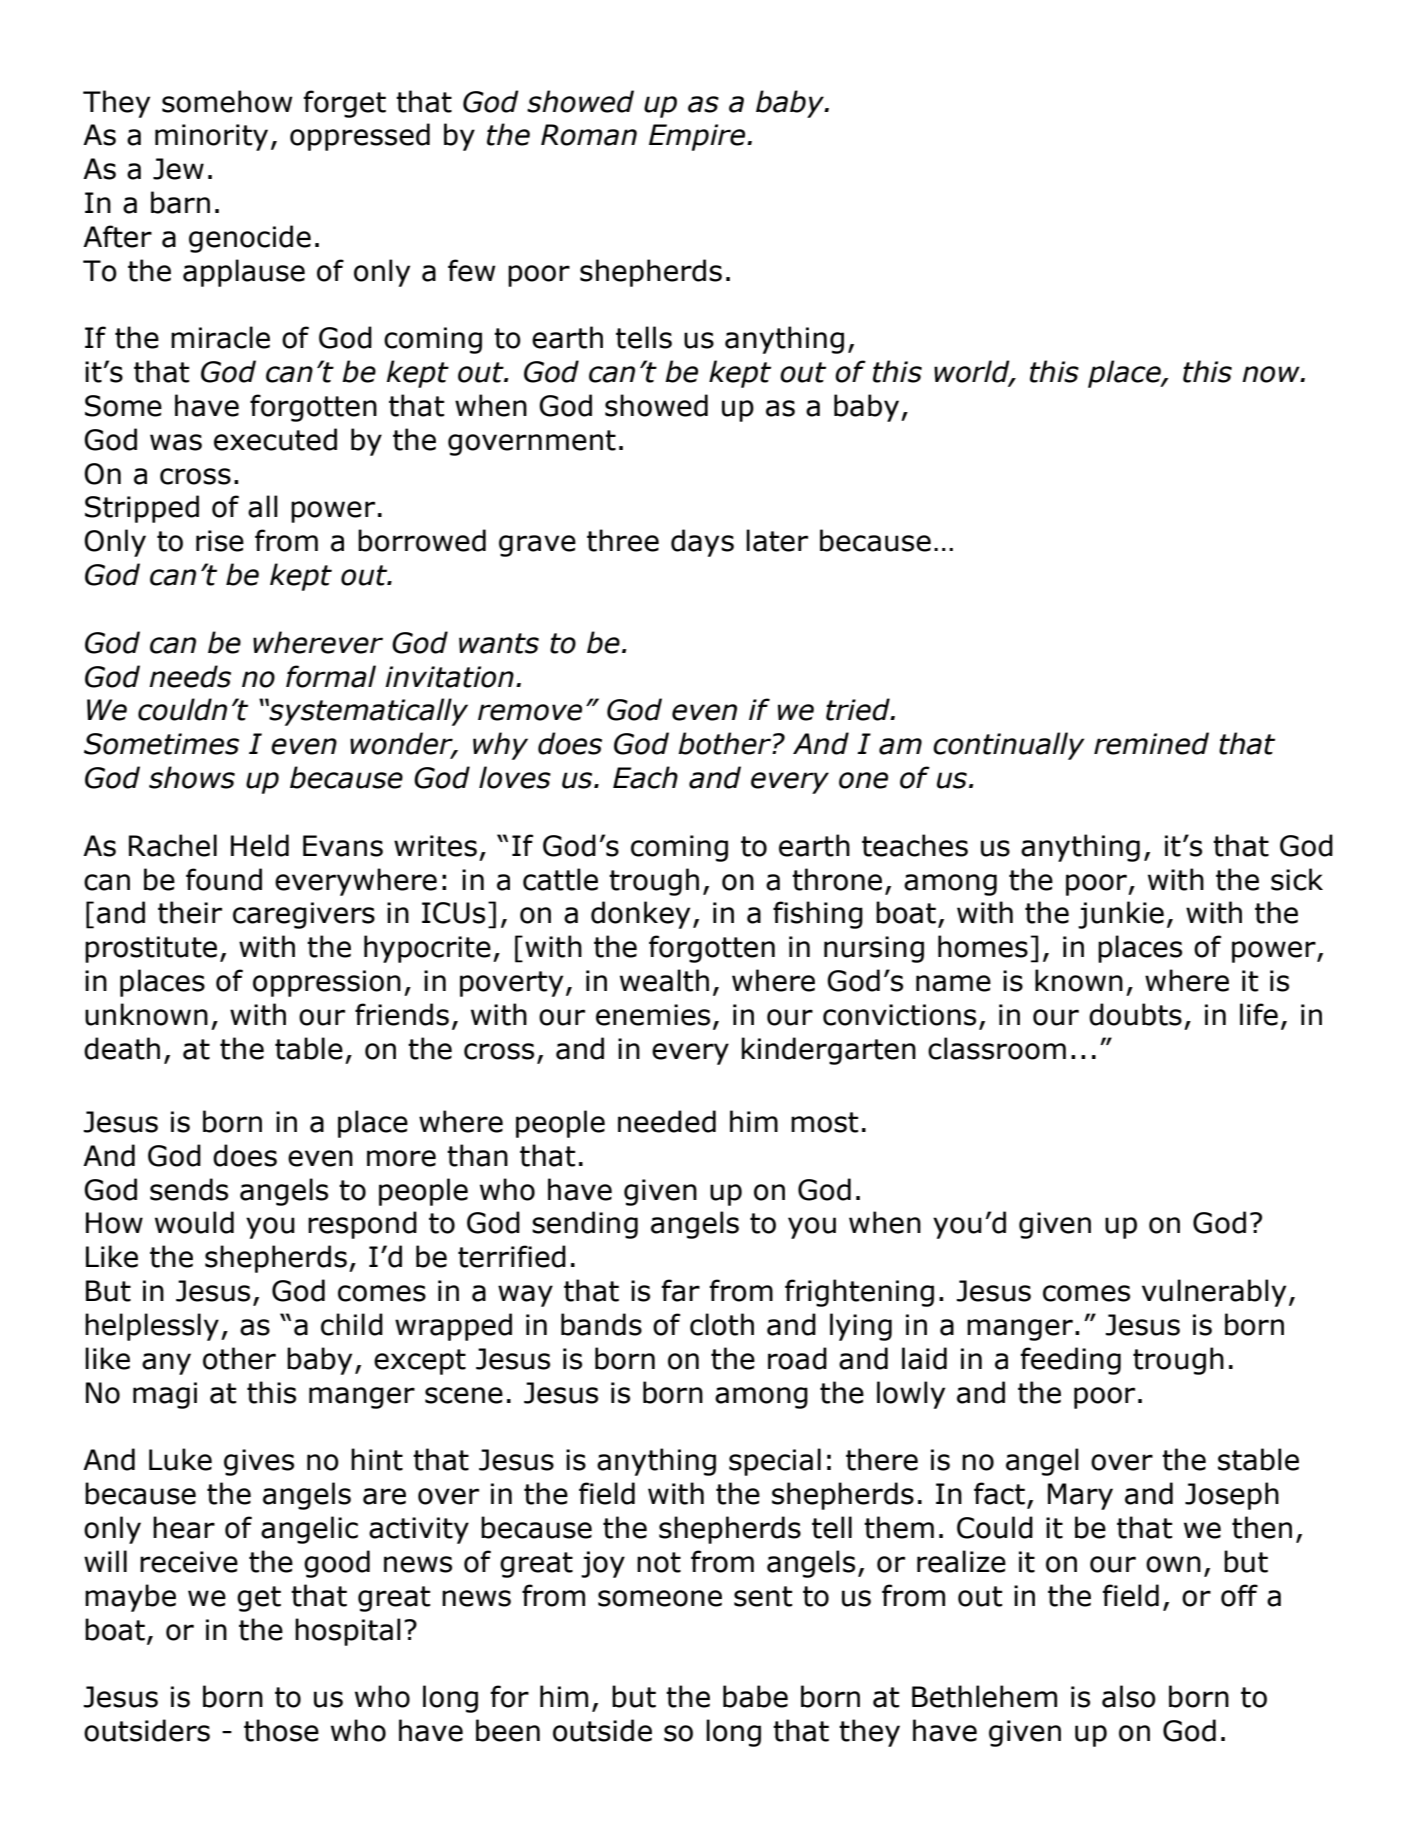 The image size is (1419, 1837). What do you see at coordinates (211, 137) in the screenshot?
I see `minority` at bounding box center [211, 137].
